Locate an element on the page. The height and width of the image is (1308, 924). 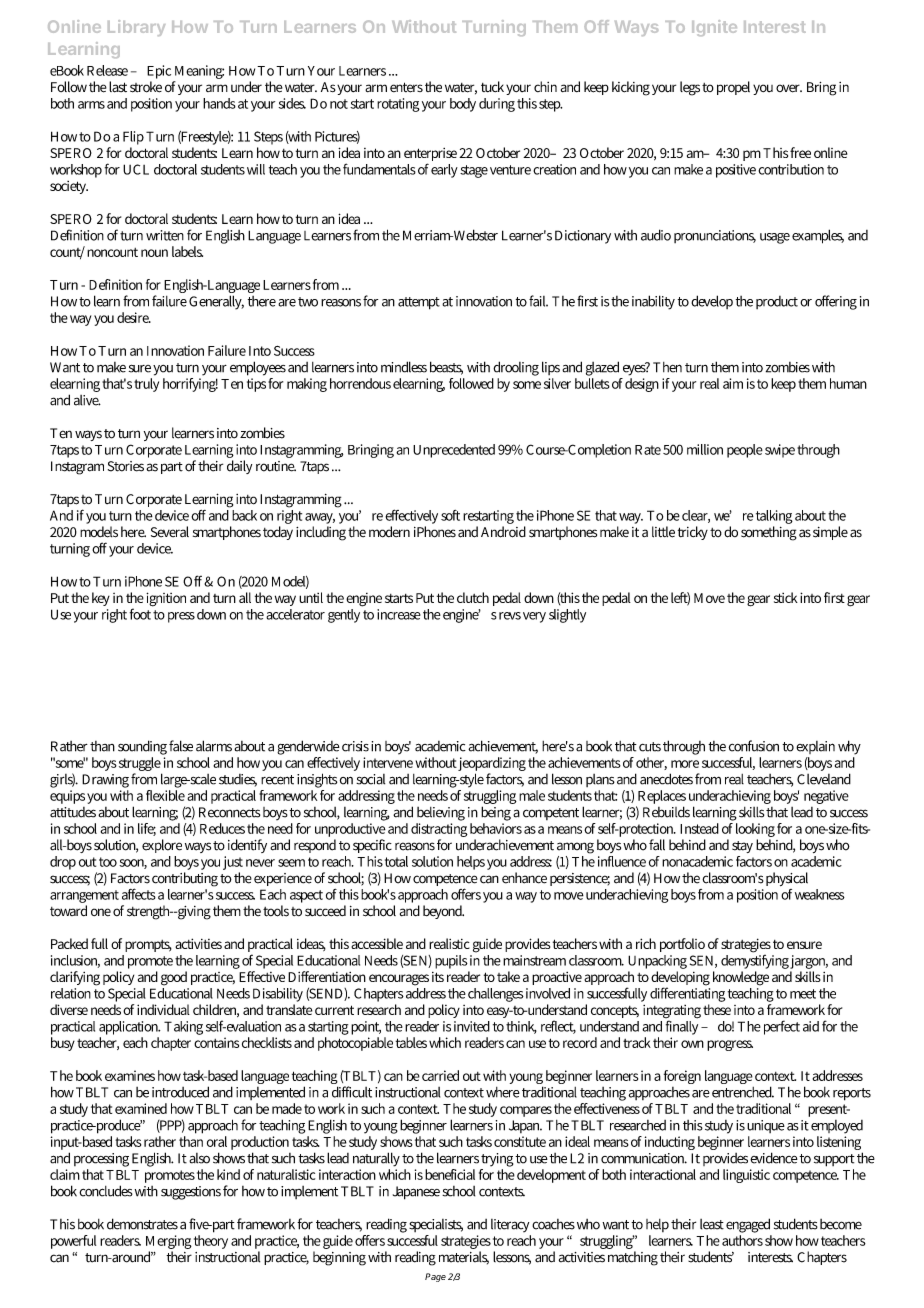
Epic is located at coordinates (159, 72).
